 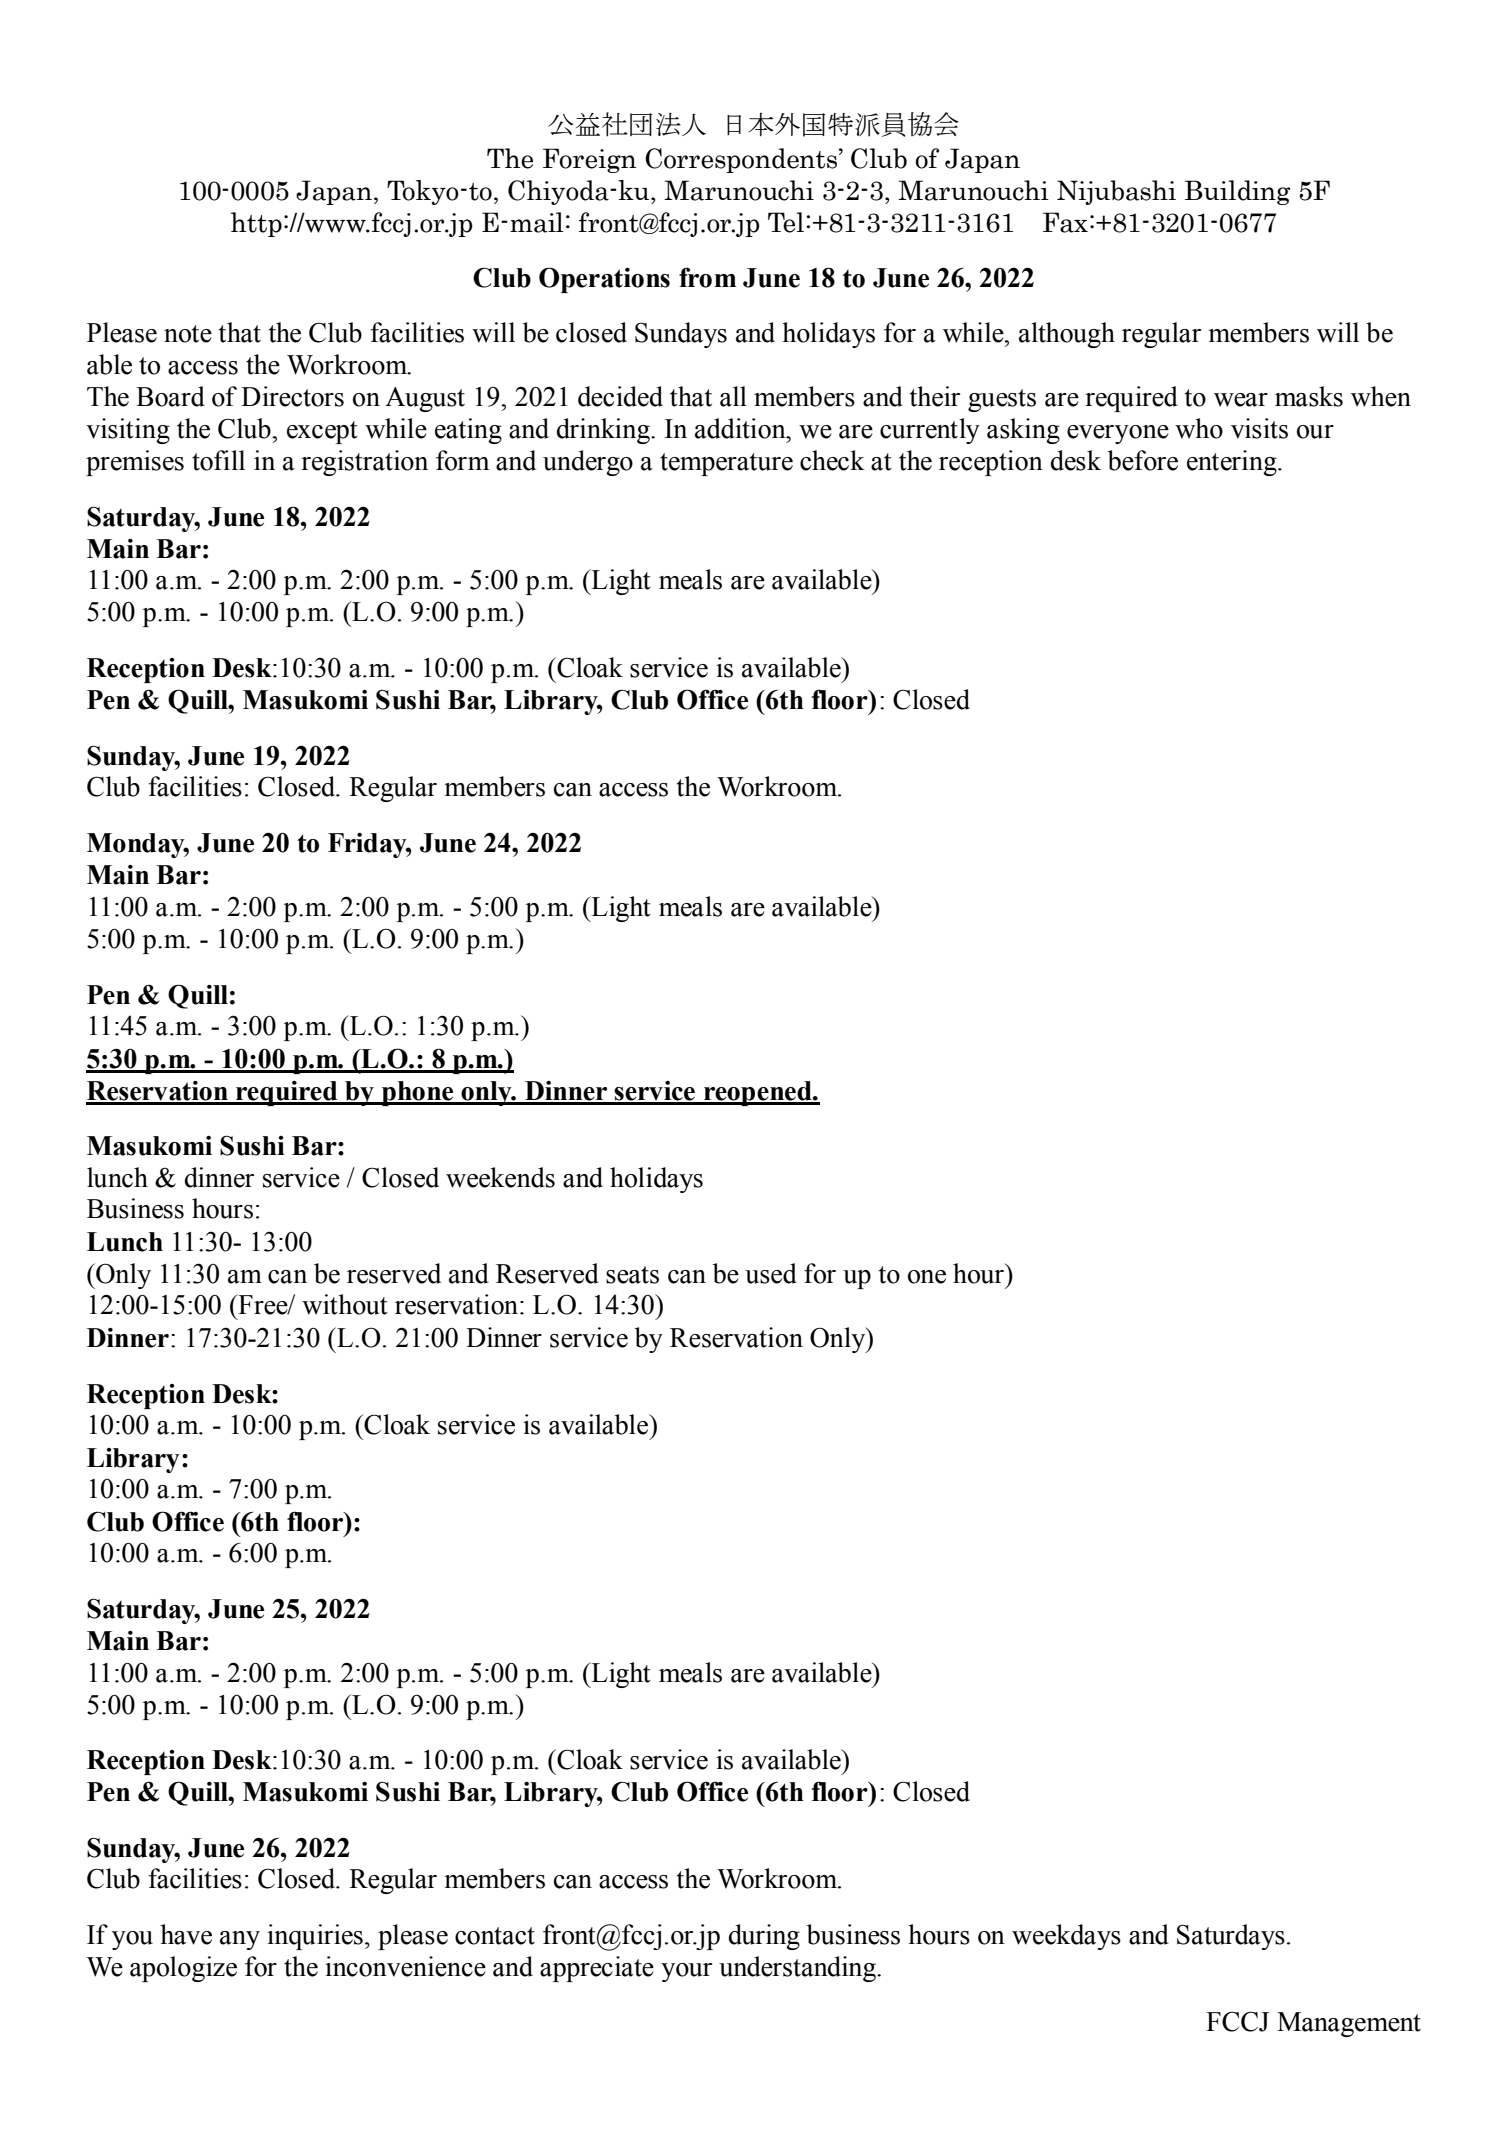 I want to click on temperature, so click(x=726, y=464).
